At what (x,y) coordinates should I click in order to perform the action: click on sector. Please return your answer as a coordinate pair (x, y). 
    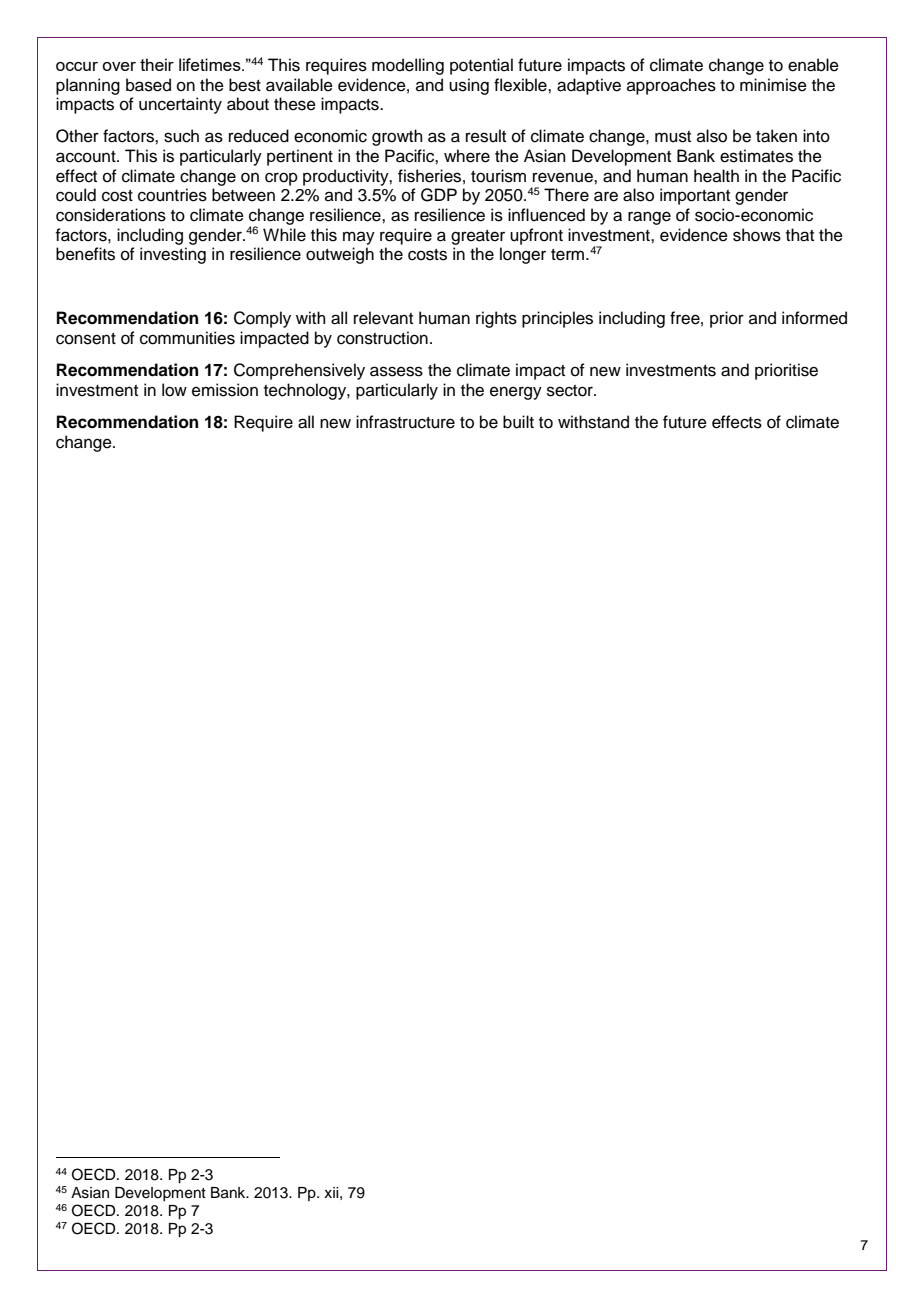
    Looking at the image, I should click on (571, 391).
